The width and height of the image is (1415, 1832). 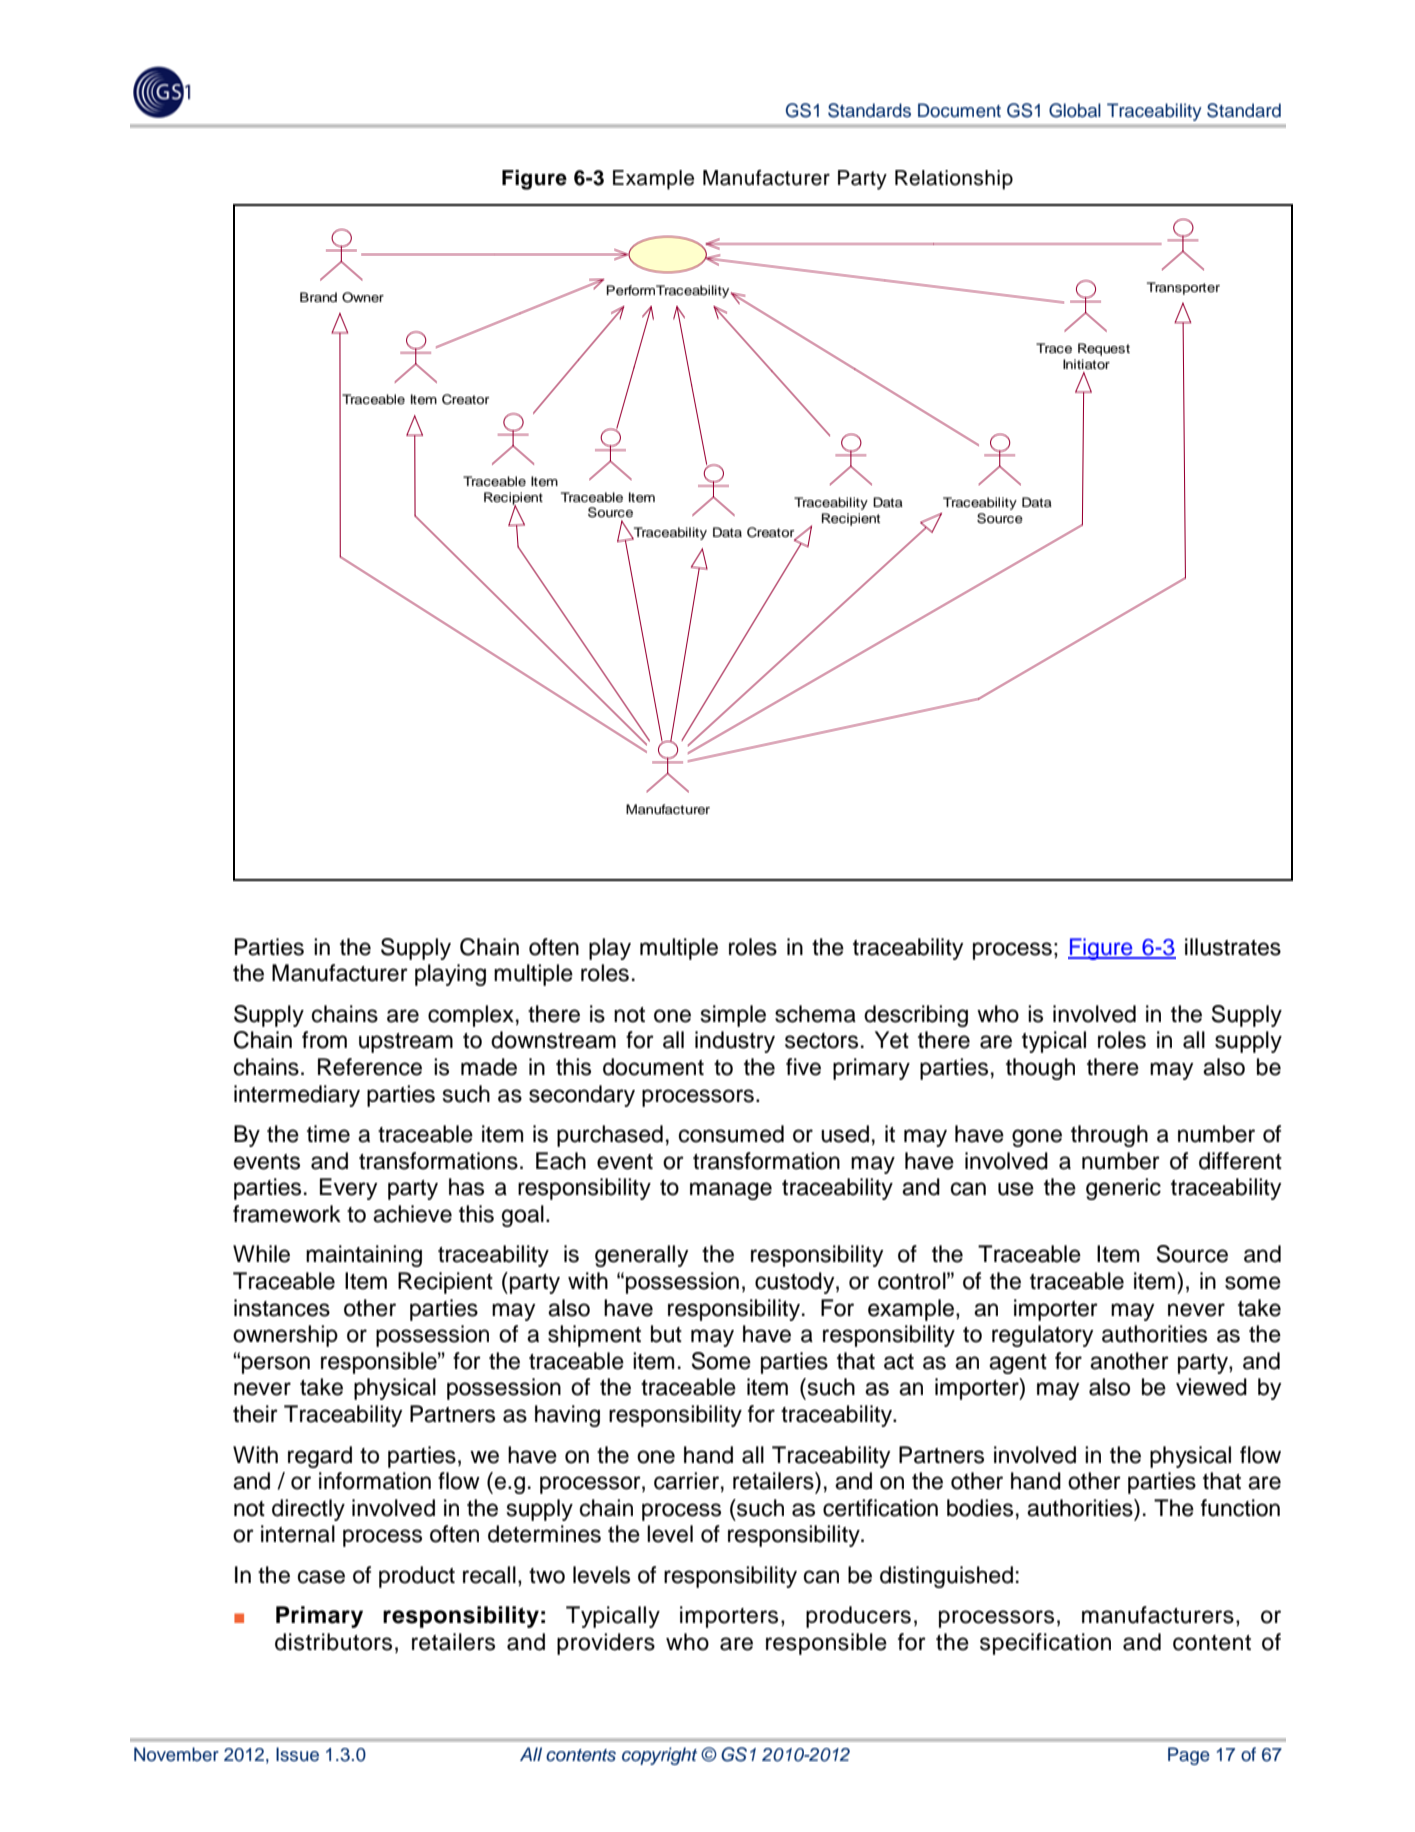 I want to click on regulatory, so click(x=1042, y=1336).
